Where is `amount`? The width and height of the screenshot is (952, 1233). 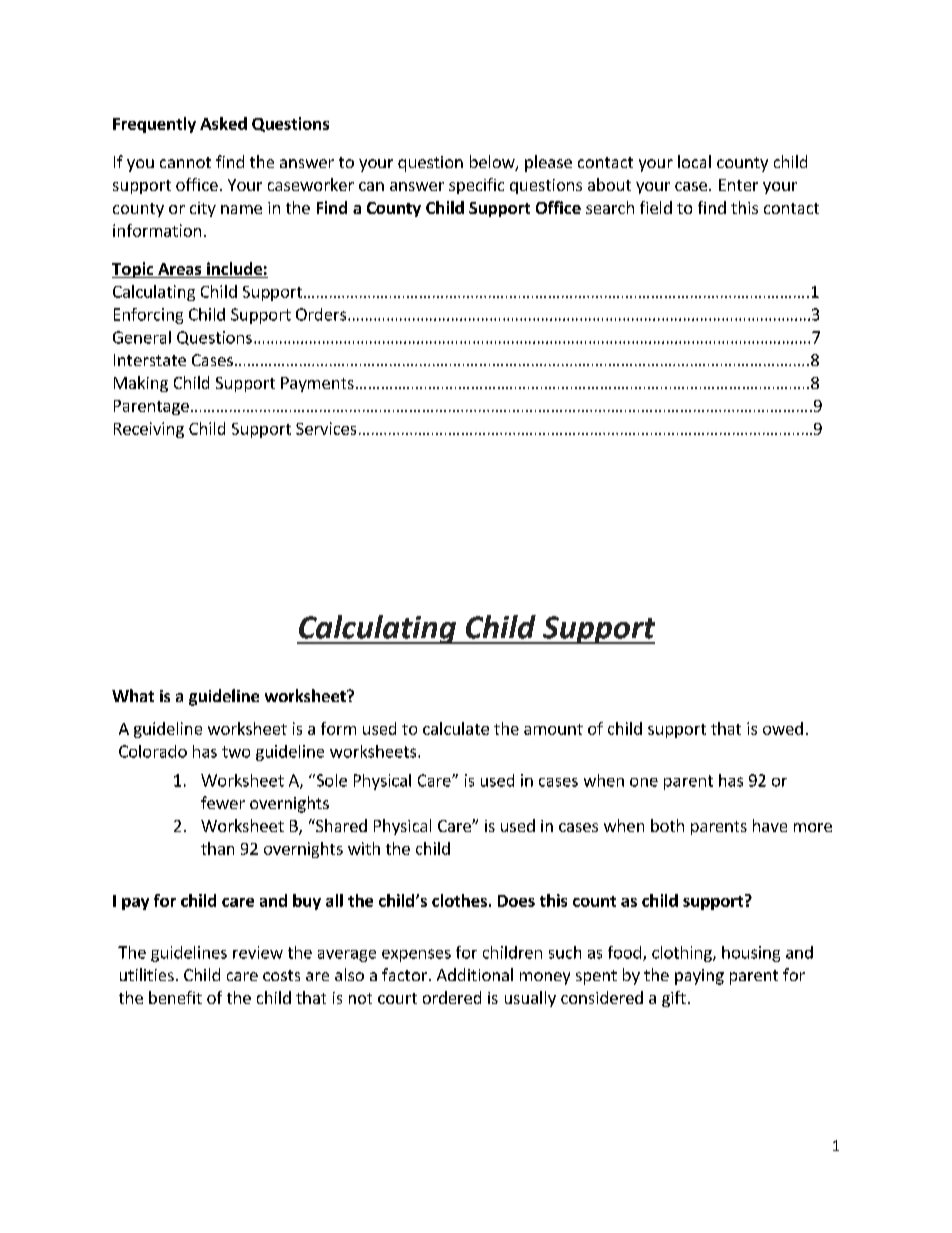 amount is located at coordinates (553, 729).
